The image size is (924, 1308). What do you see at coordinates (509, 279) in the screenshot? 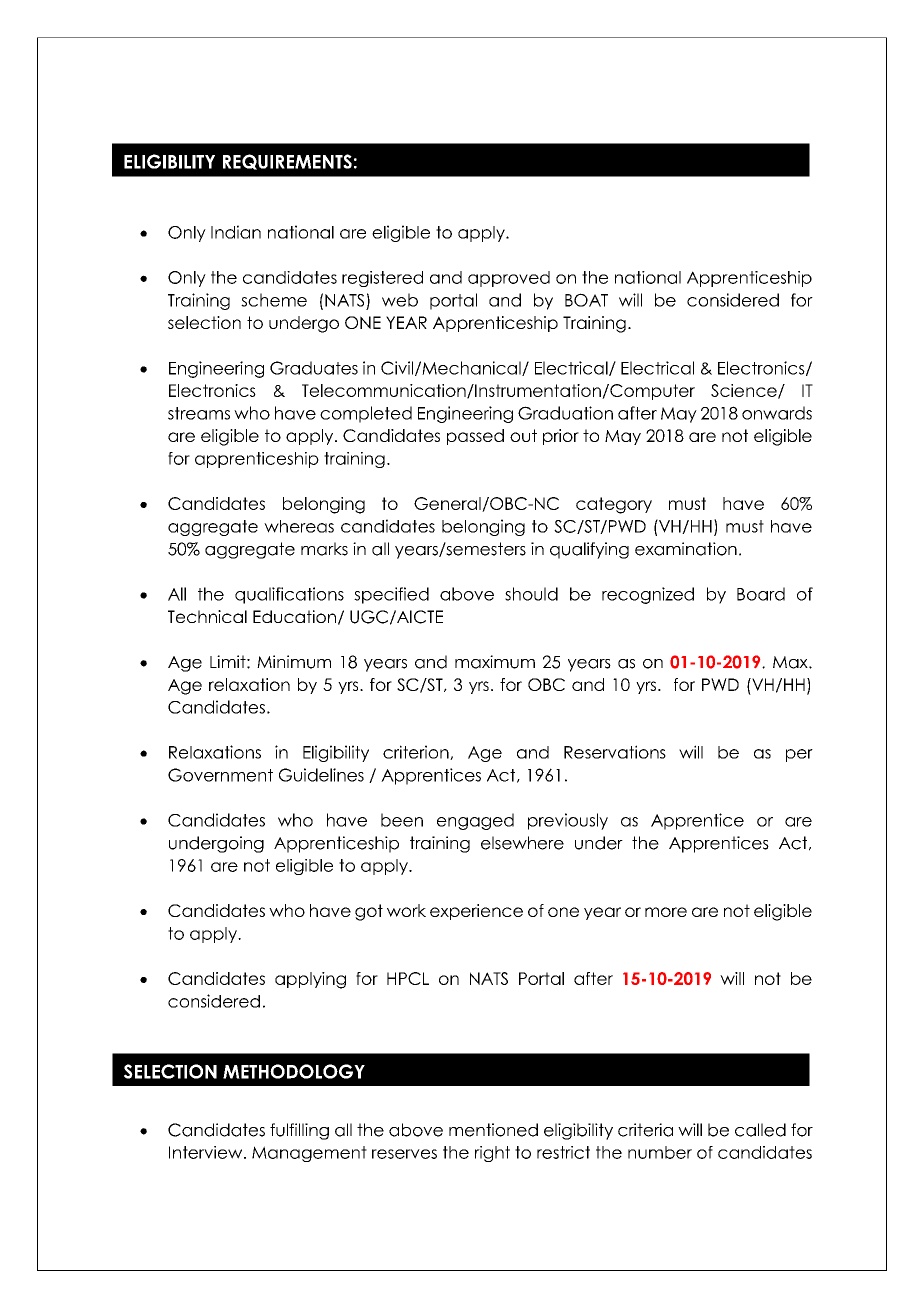
I see `approved` at bounding box center [509, 279].
